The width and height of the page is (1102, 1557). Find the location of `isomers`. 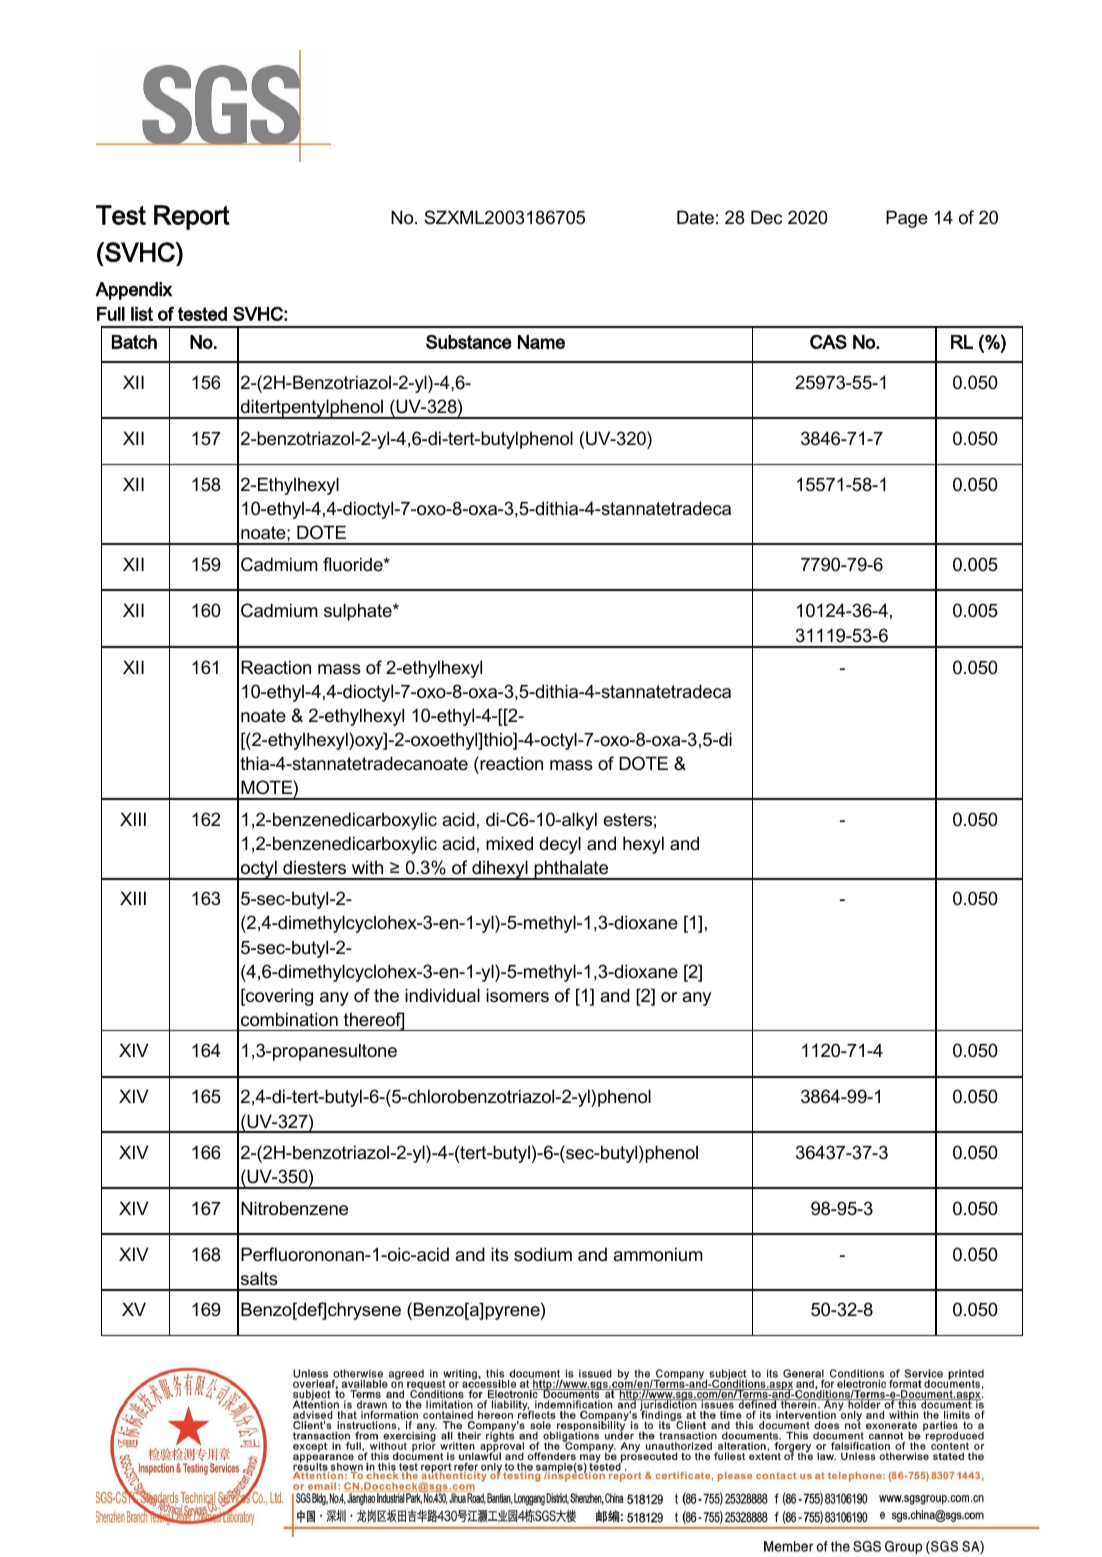

isomers is located at coordinates (517, 995).
